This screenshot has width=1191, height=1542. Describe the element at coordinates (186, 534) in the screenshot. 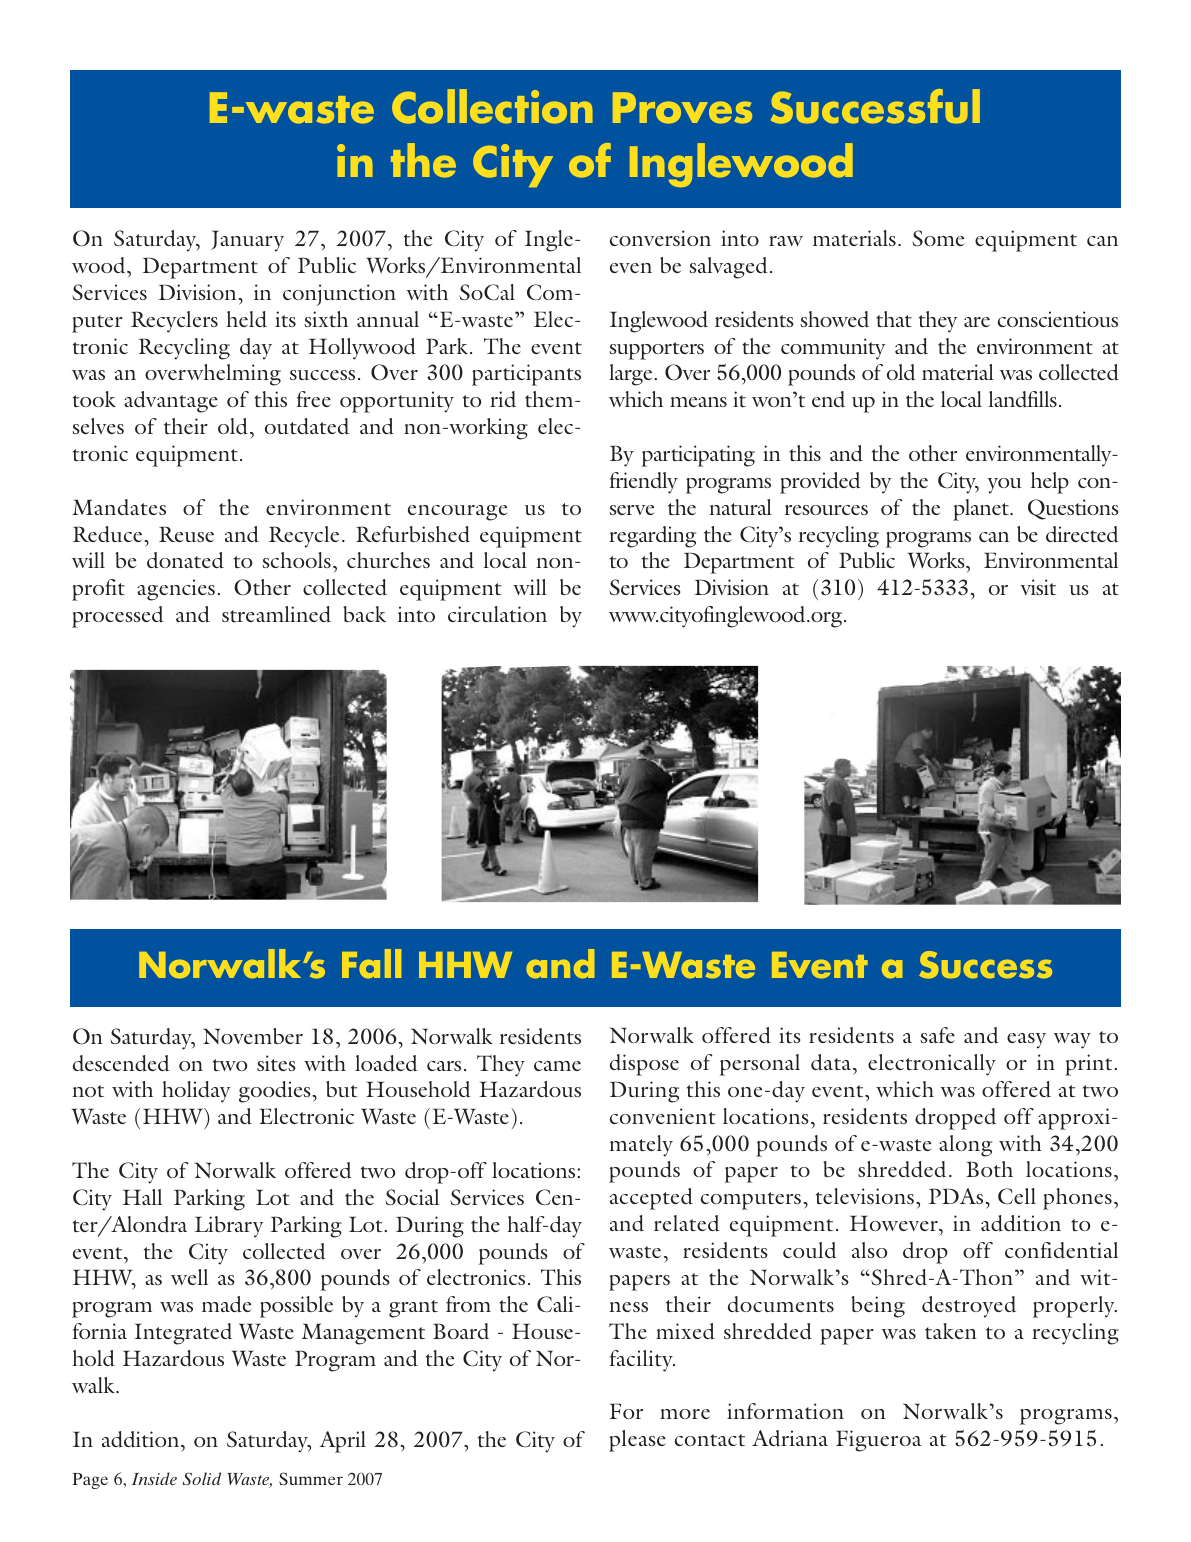

I see `Reuse` at that location.
